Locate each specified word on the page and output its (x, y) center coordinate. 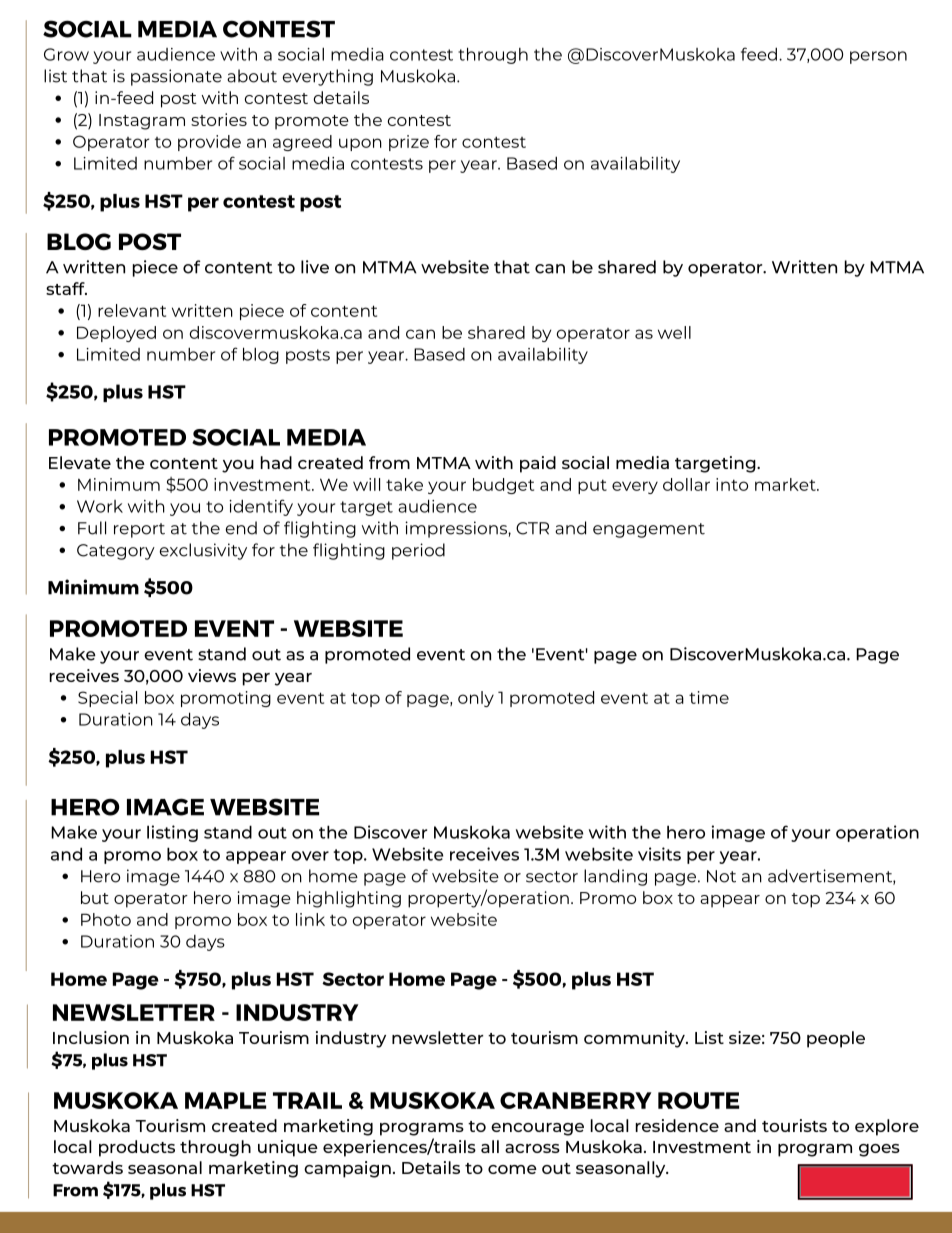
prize (409, 143)
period (418, 551)
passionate (176, 77)
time (709, 697)
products (137, 1148)
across (532, 1148)
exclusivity (203, 551)
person (878, 57)
